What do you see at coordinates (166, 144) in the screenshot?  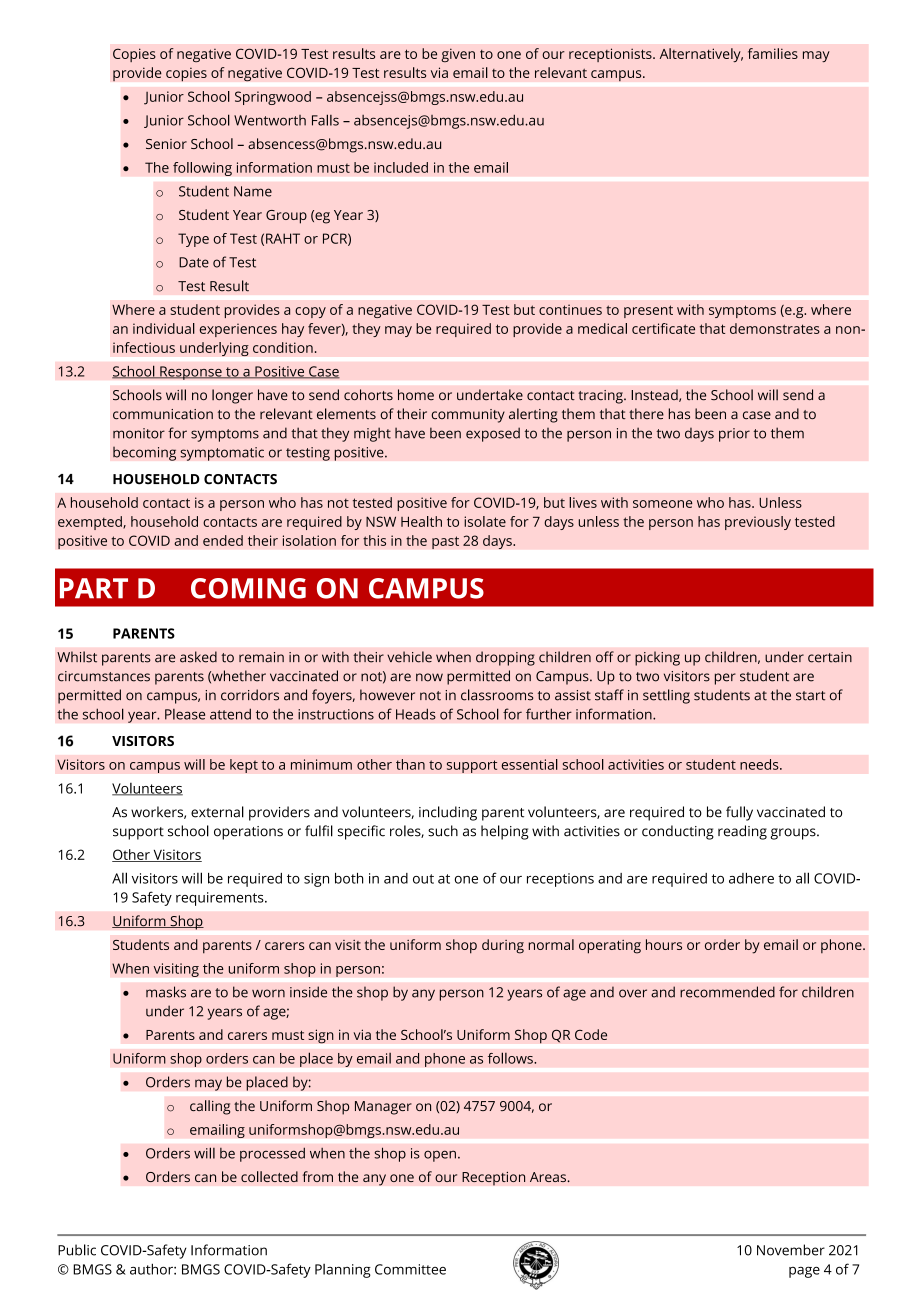 I see `Senior` at bounding box center [166, 144].
